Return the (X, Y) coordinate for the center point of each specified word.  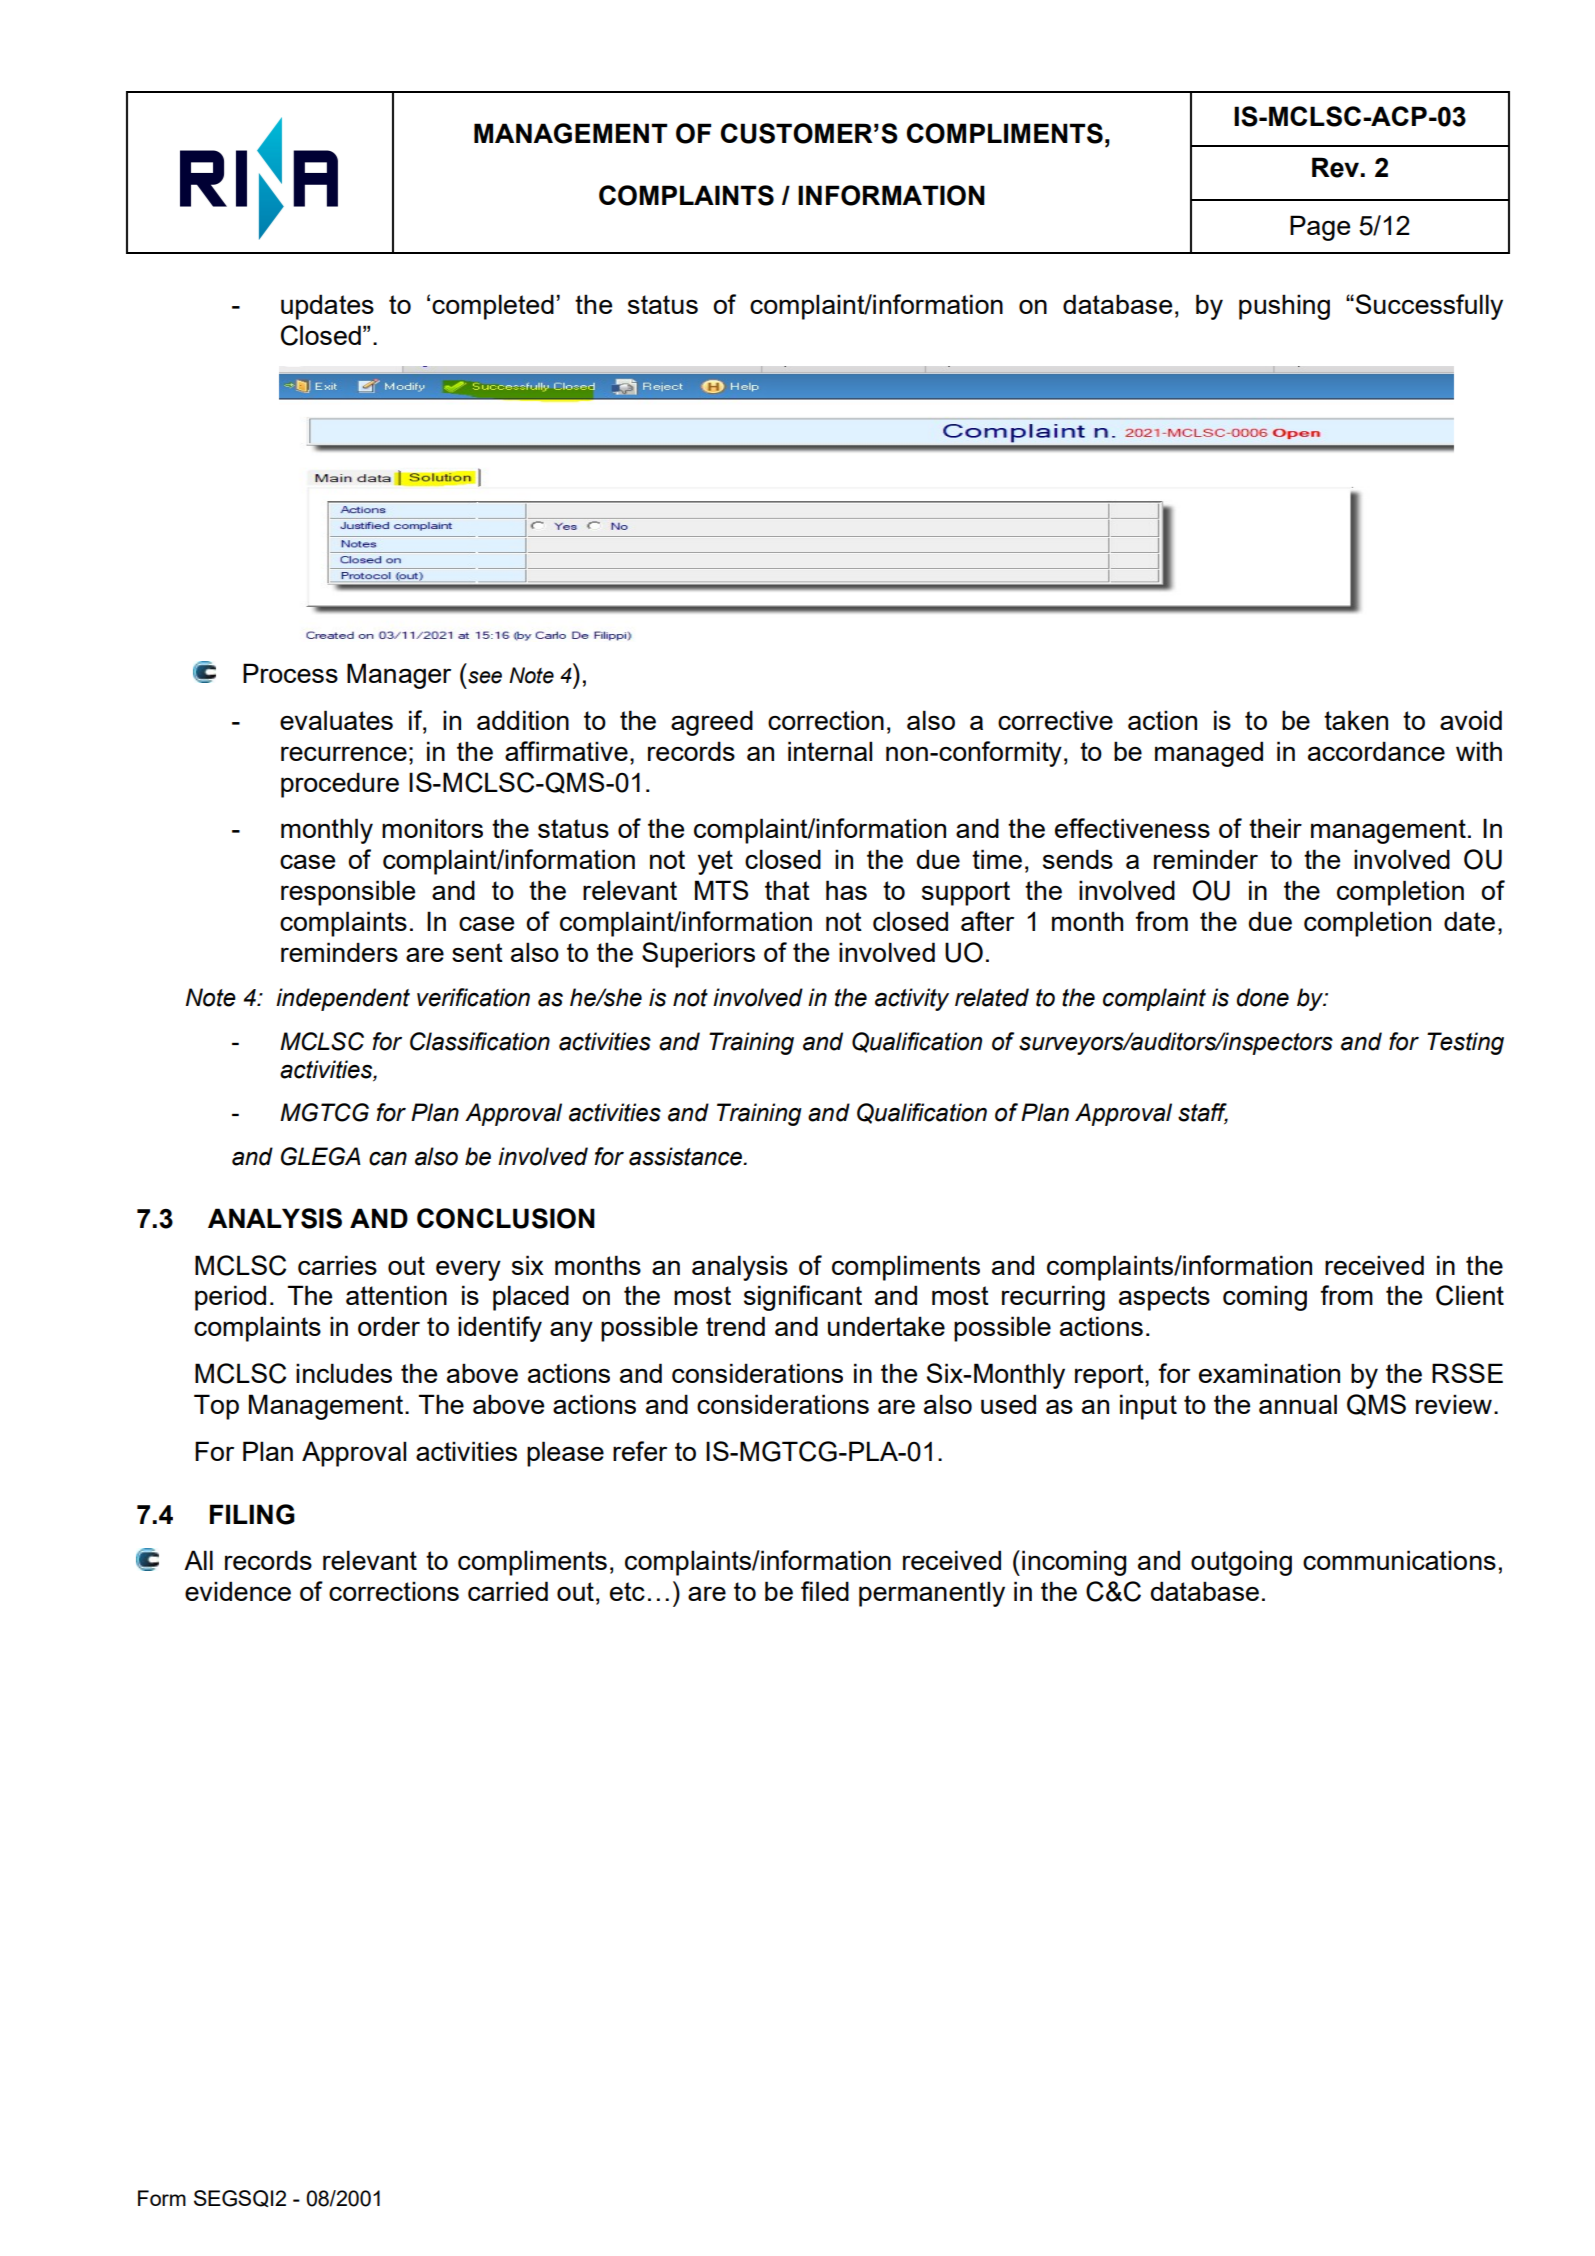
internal (830, 751)
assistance (686, 1156)
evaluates (336, 720)
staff (1203, 1113)
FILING (252, 1514)
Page (1320, 228)
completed (493, 307)
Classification (480, 1041)
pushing (1284, 307)
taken (1356, 720)
